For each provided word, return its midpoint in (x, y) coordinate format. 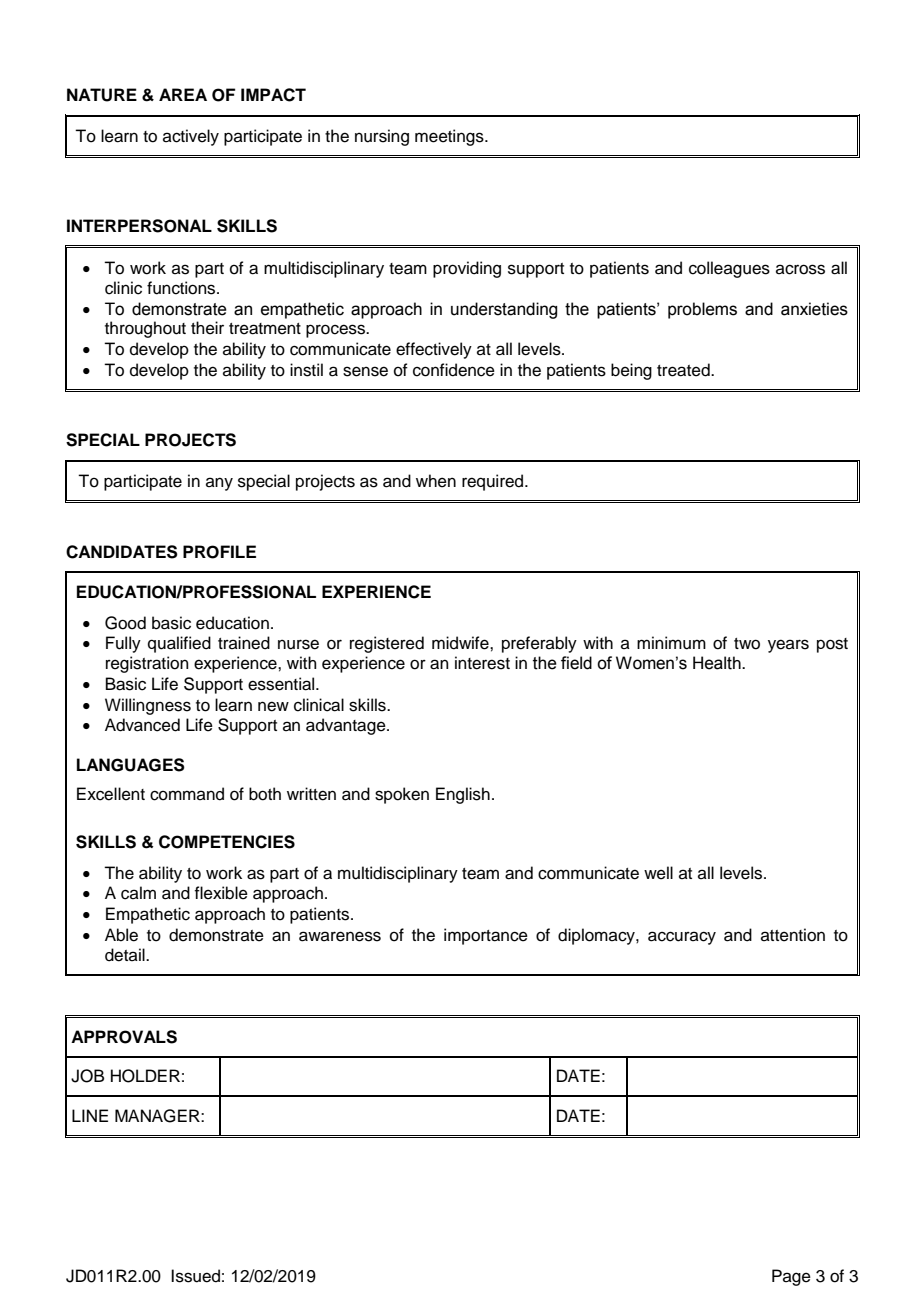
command (187, 794)
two (747, 644)
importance (486, 936)
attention (793, 935)
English (463, 795)
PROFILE (219, 552)
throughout (145, 329)
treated (684, 370)
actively (191, 137)
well (658, 873)
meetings (450, 137)
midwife (461, 643)
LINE (90, 1115)
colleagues (729, 269)
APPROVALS (124, 1037)
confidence (454, 370)
